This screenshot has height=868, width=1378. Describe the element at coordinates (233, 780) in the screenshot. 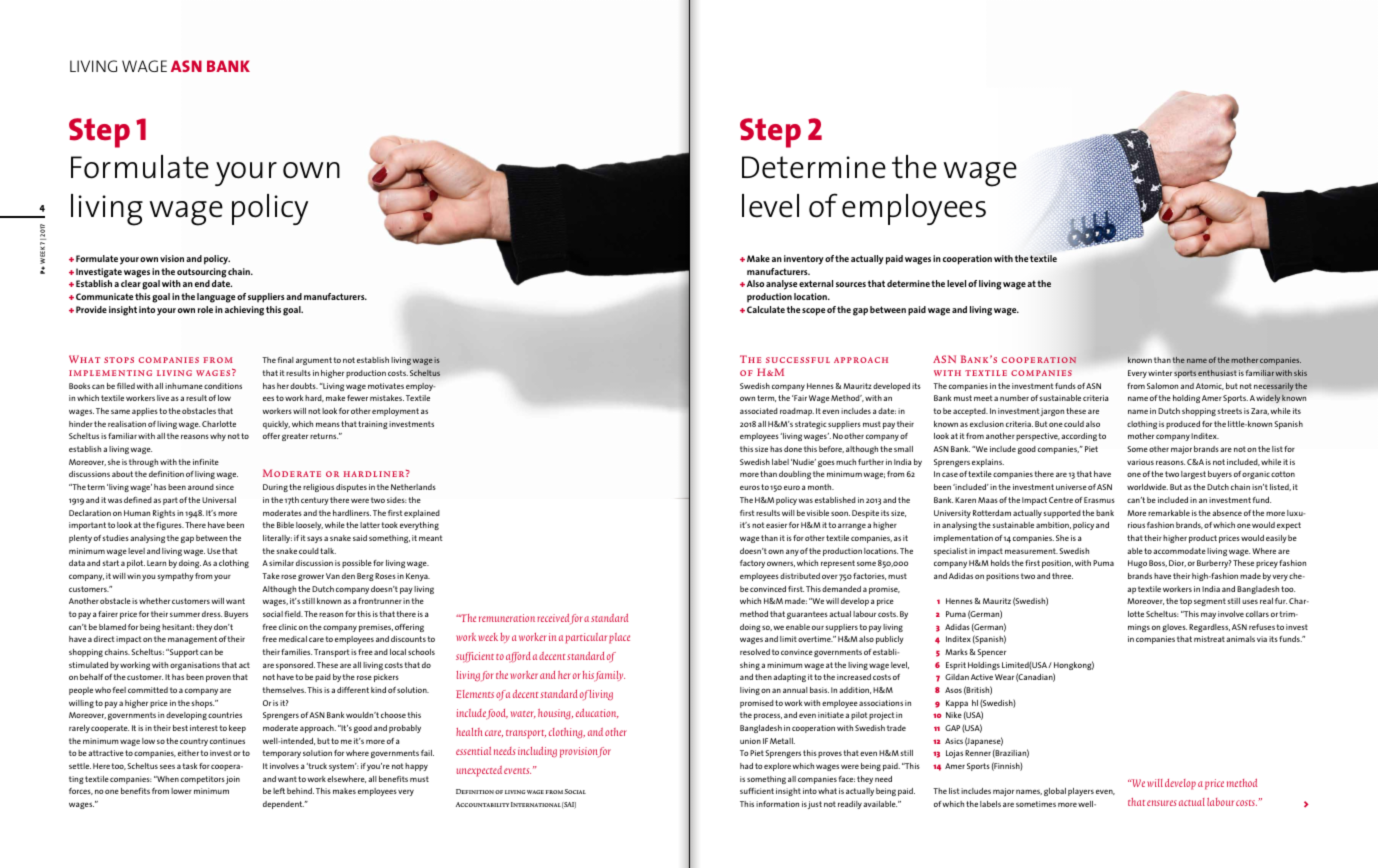

I see `join` at that location.
